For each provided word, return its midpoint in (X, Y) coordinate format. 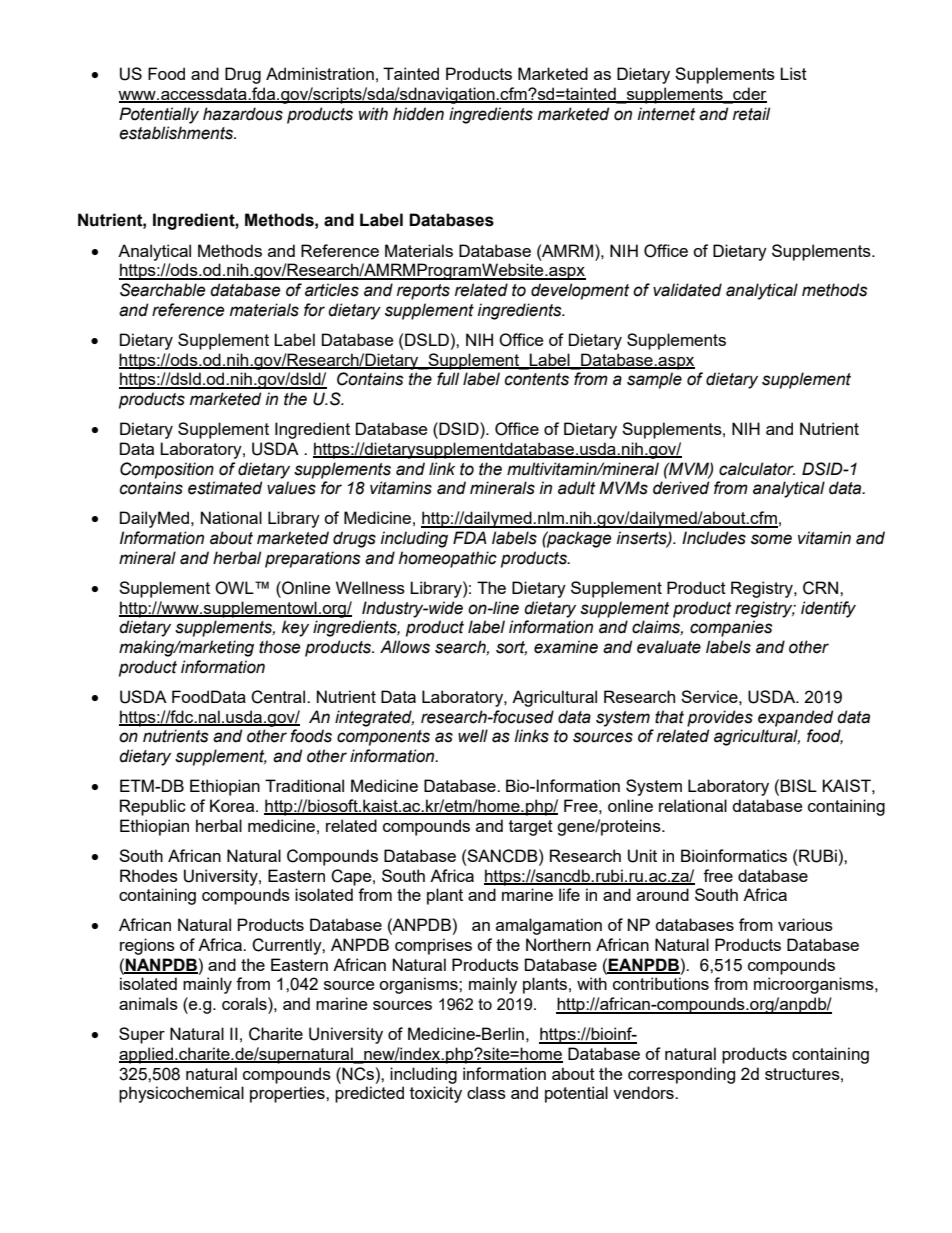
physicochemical (181, 1094)
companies (731, 628)
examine (566, 647)
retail (751, 114)
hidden (418, 114)
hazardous (243, 114)
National (231, 517)
